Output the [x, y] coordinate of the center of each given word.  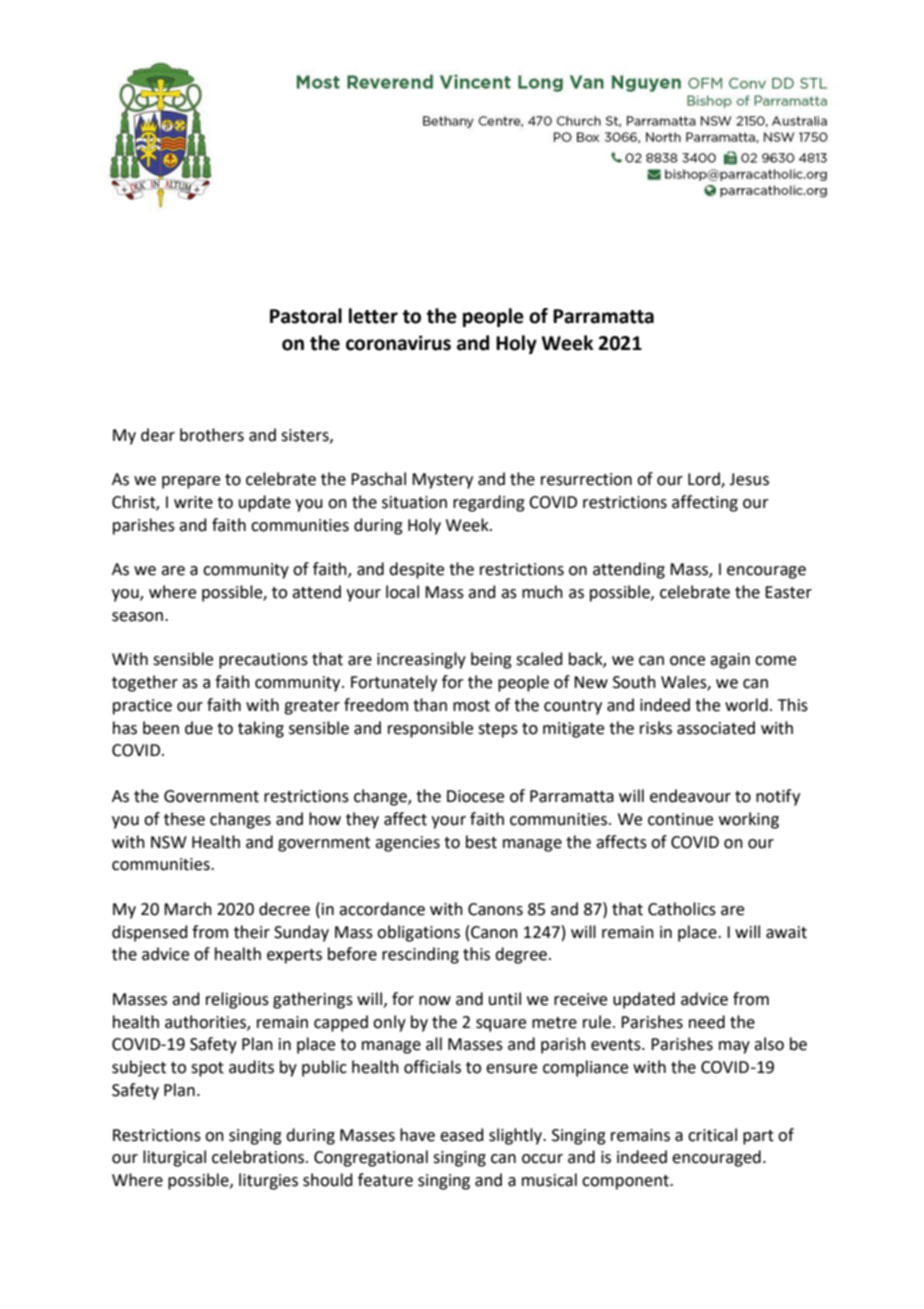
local [402, 592]
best [481, 842]
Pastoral [306, 316]
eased [462, 1135]
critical [712, 1135]
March [188, 909]
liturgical [174, 1158]
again [730, 661]
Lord [705, 480]
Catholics [682, 909]
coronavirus [398, 343]
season [137, 617]
